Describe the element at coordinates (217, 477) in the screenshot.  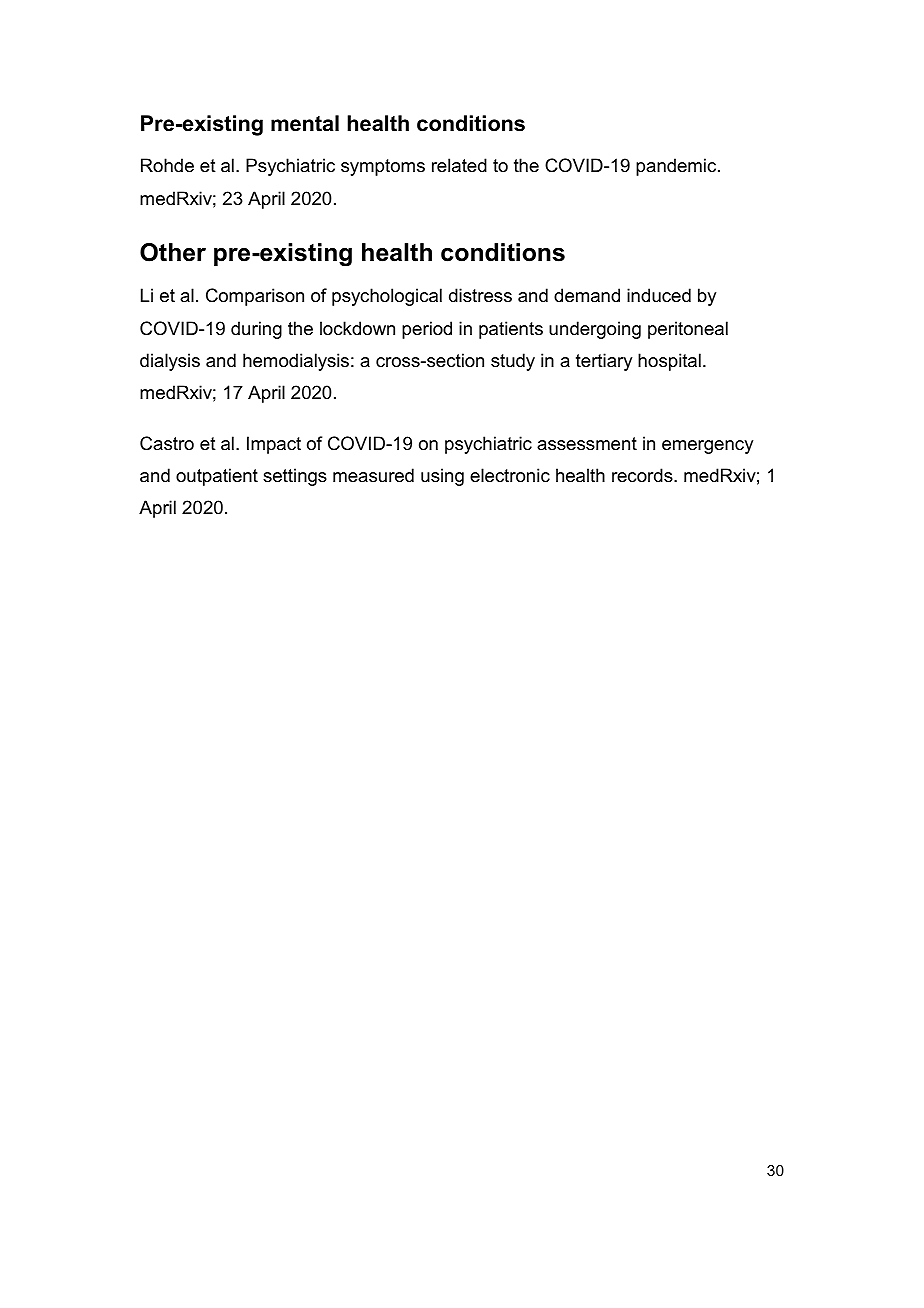
I see `outpatient` at that location.
